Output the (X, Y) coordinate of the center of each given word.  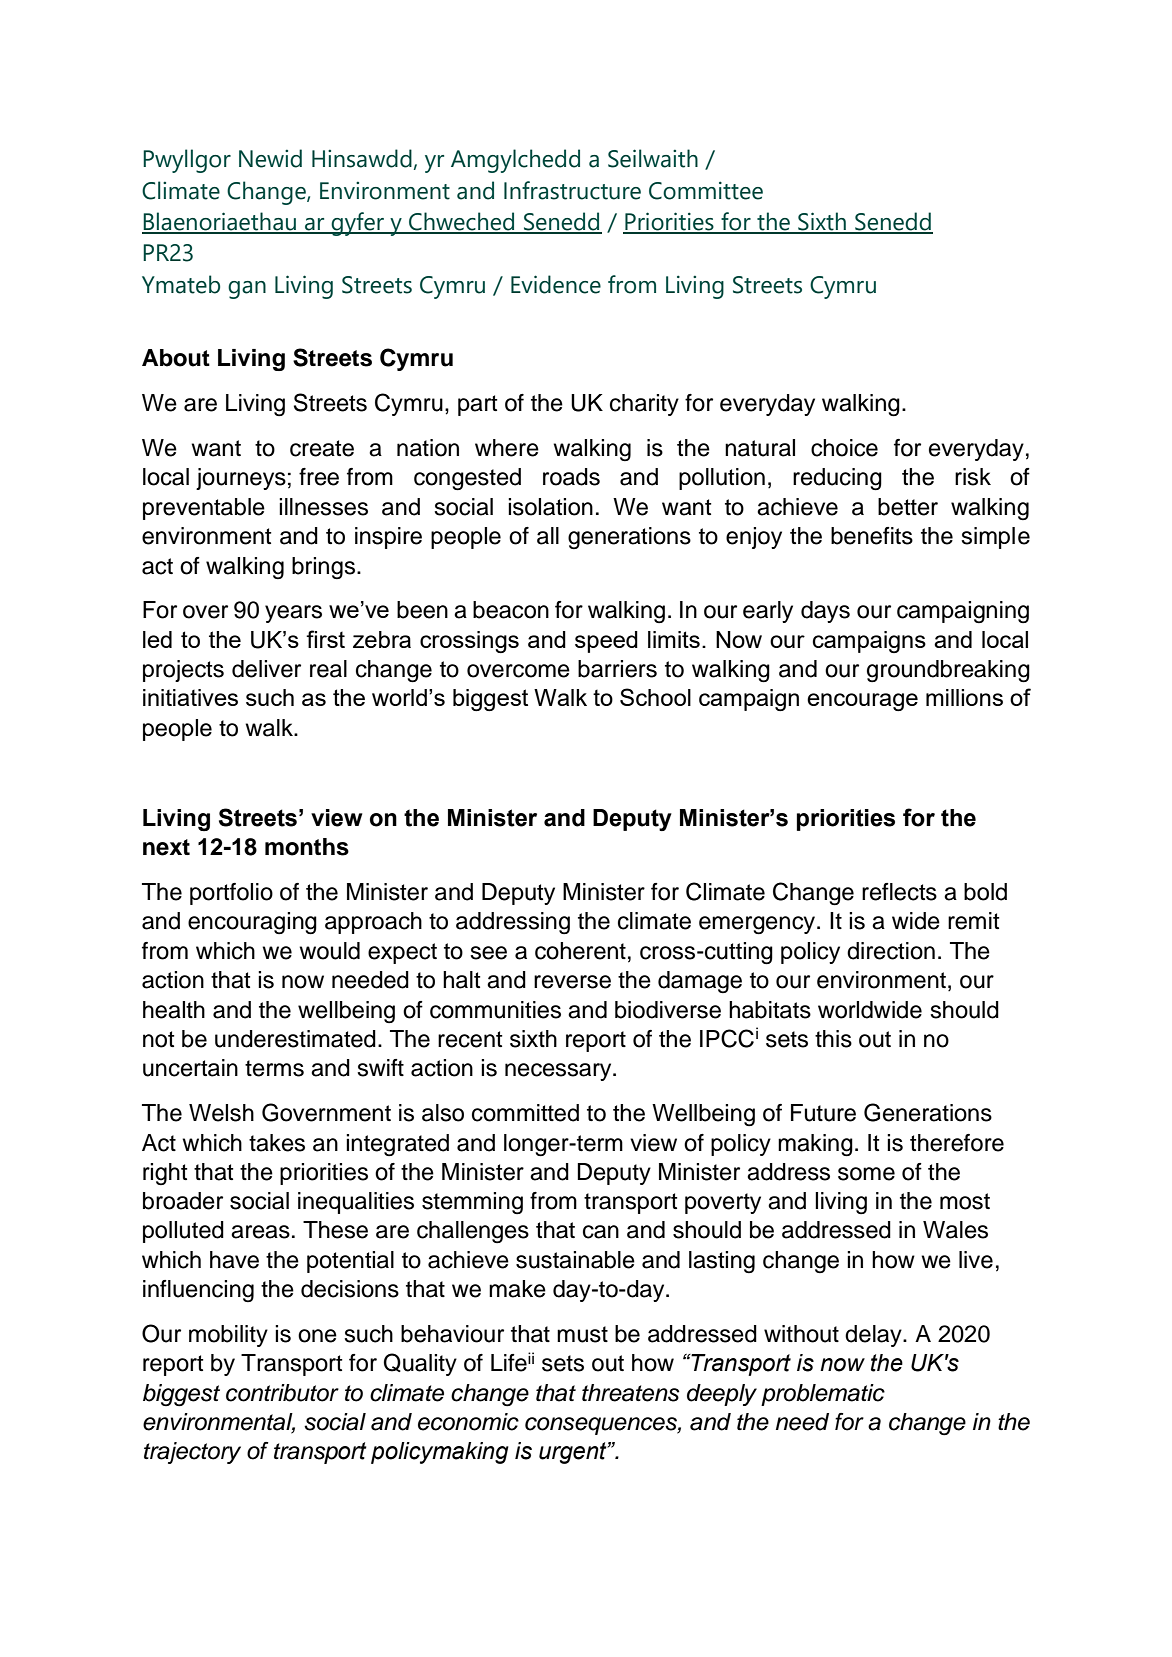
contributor (282, 1393)
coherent (580, 951)
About (176, 358)
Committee (706, 190)
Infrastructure (572, 190)
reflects (899, 892)
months (307, 847)
